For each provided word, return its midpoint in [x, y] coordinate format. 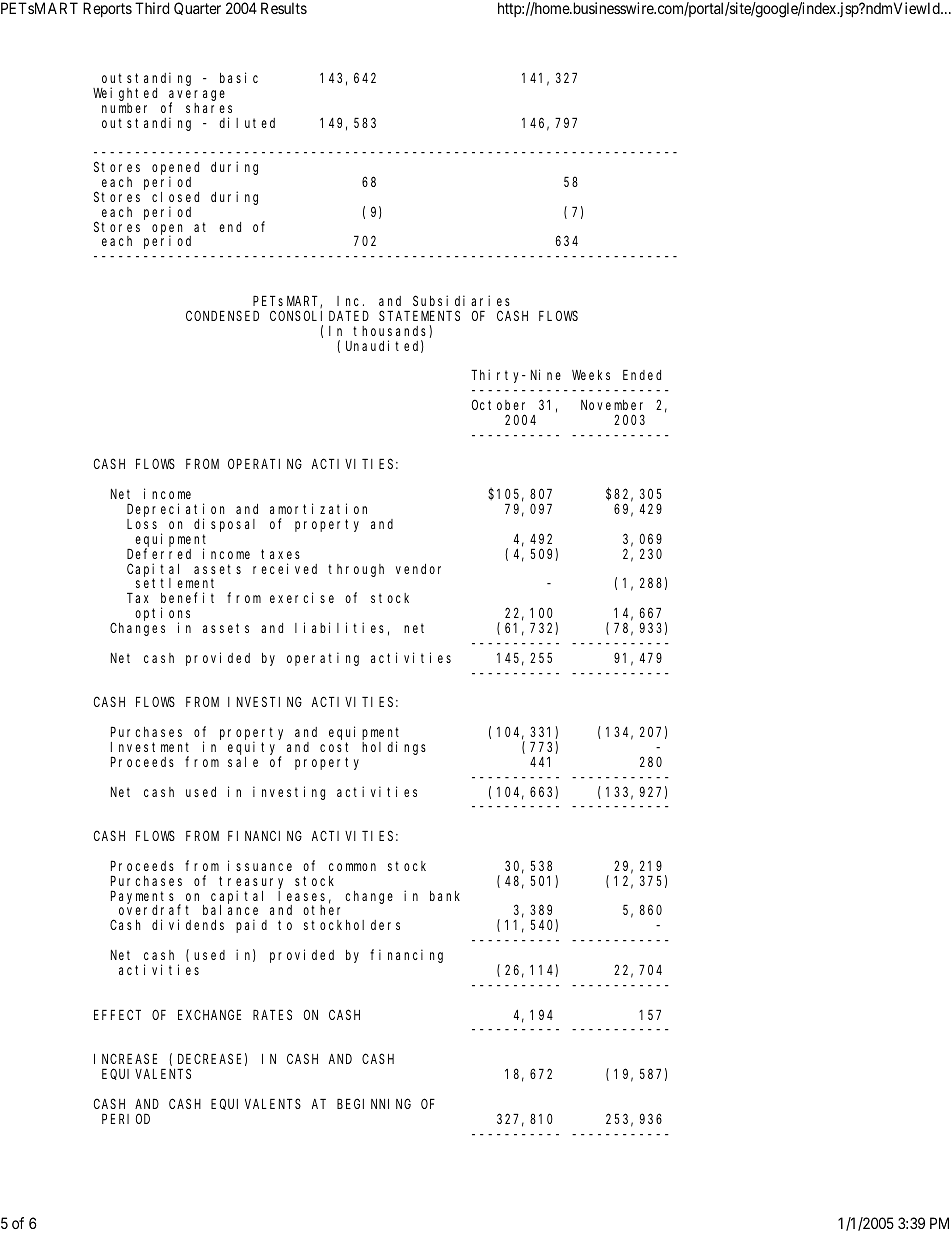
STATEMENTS [419, 316]
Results [284, 8]
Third [152, 8]
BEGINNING [374, 1104]
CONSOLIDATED [319, 316]
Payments [145, 898]
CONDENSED [222, 316]
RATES [272, 1015]
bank [445, 896]
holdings [394, 748]
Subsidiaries [461, 300]
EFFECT [117, 1015]
